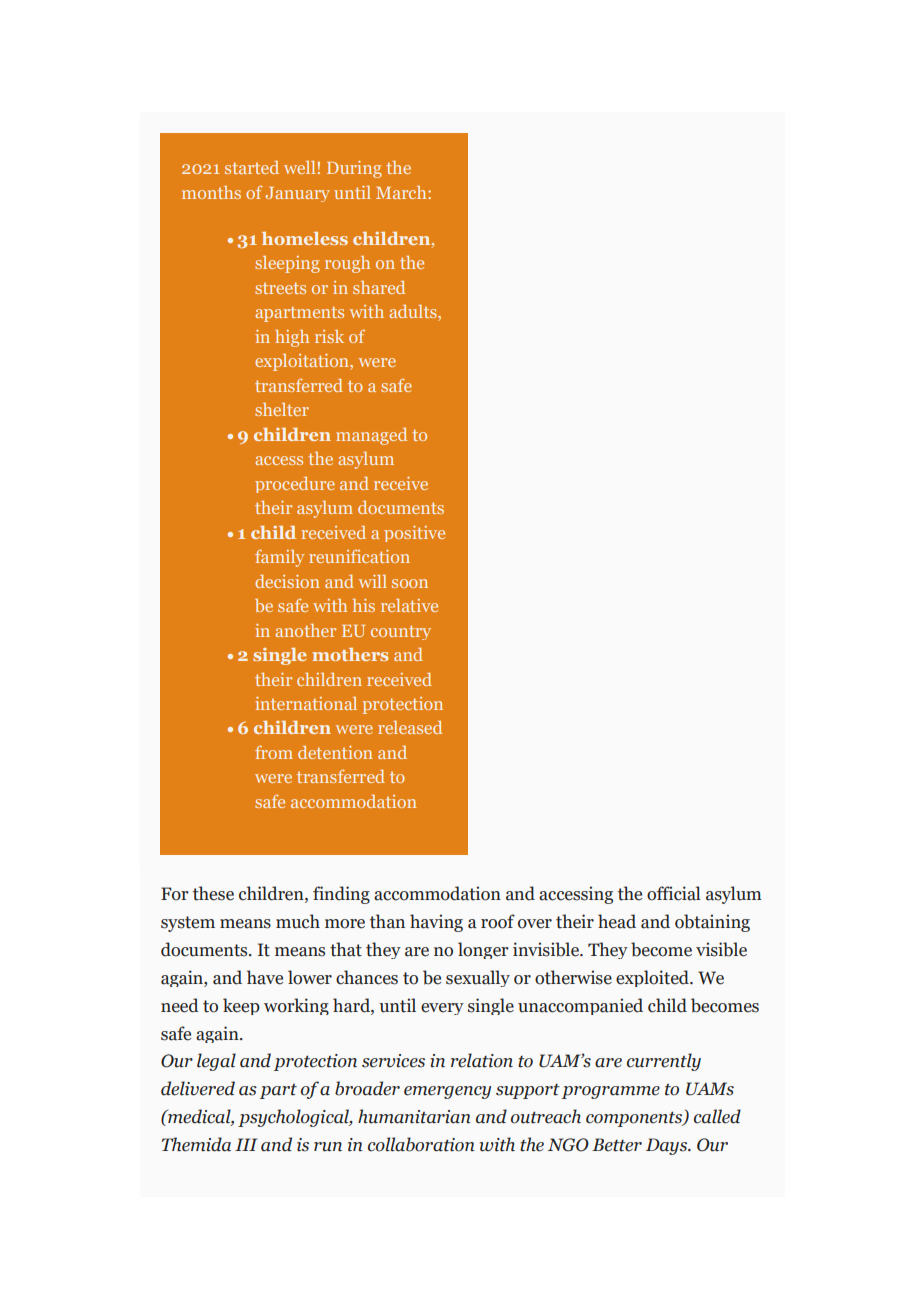 This screenshot has width=924, height=1308. What do you see at coordinates (401, 632) in the screenshot?
I see `country` at bounding box center [401, 632].
